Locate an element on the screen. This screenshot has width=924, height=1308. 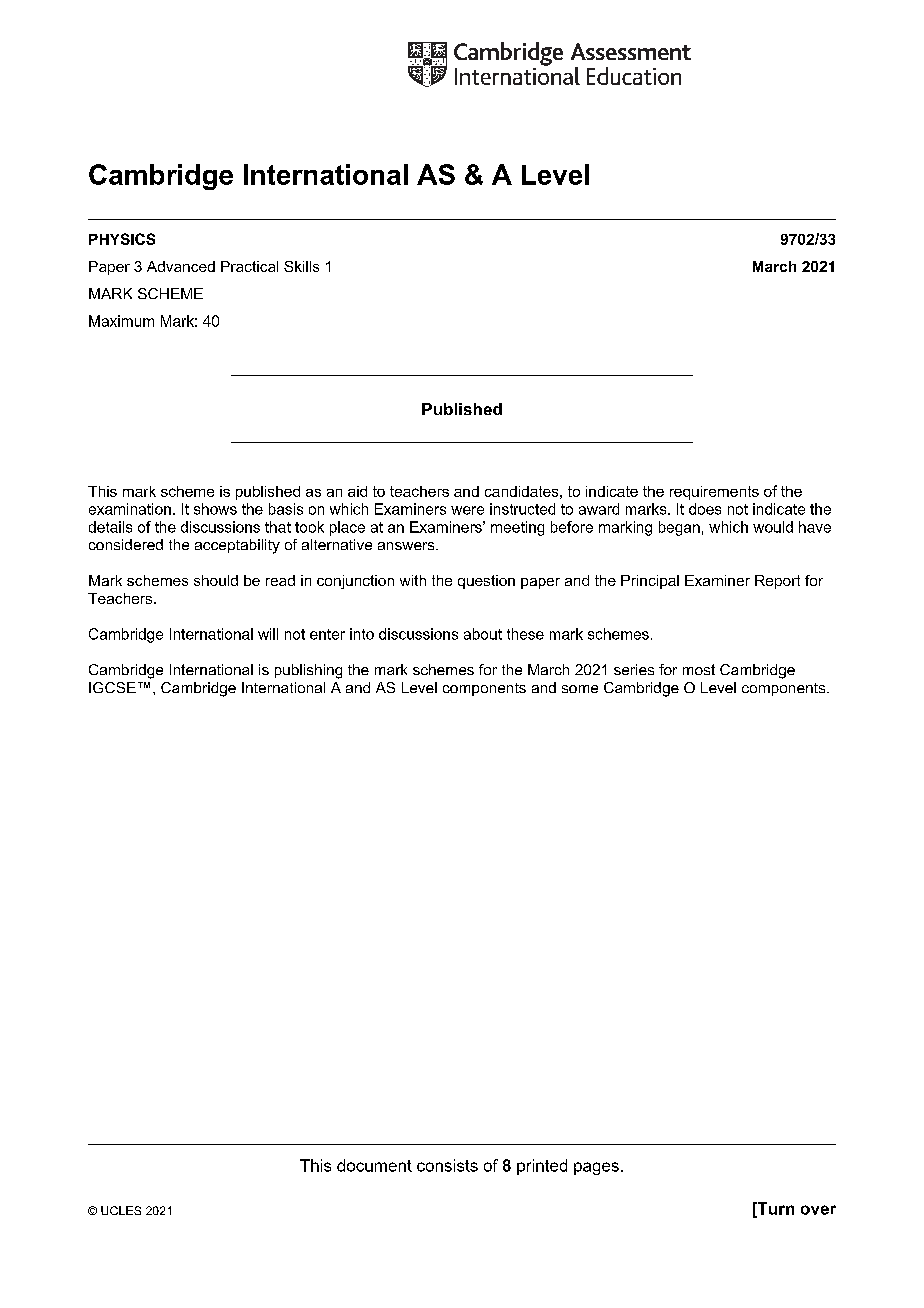
series is located at coordinates (634, 669).
